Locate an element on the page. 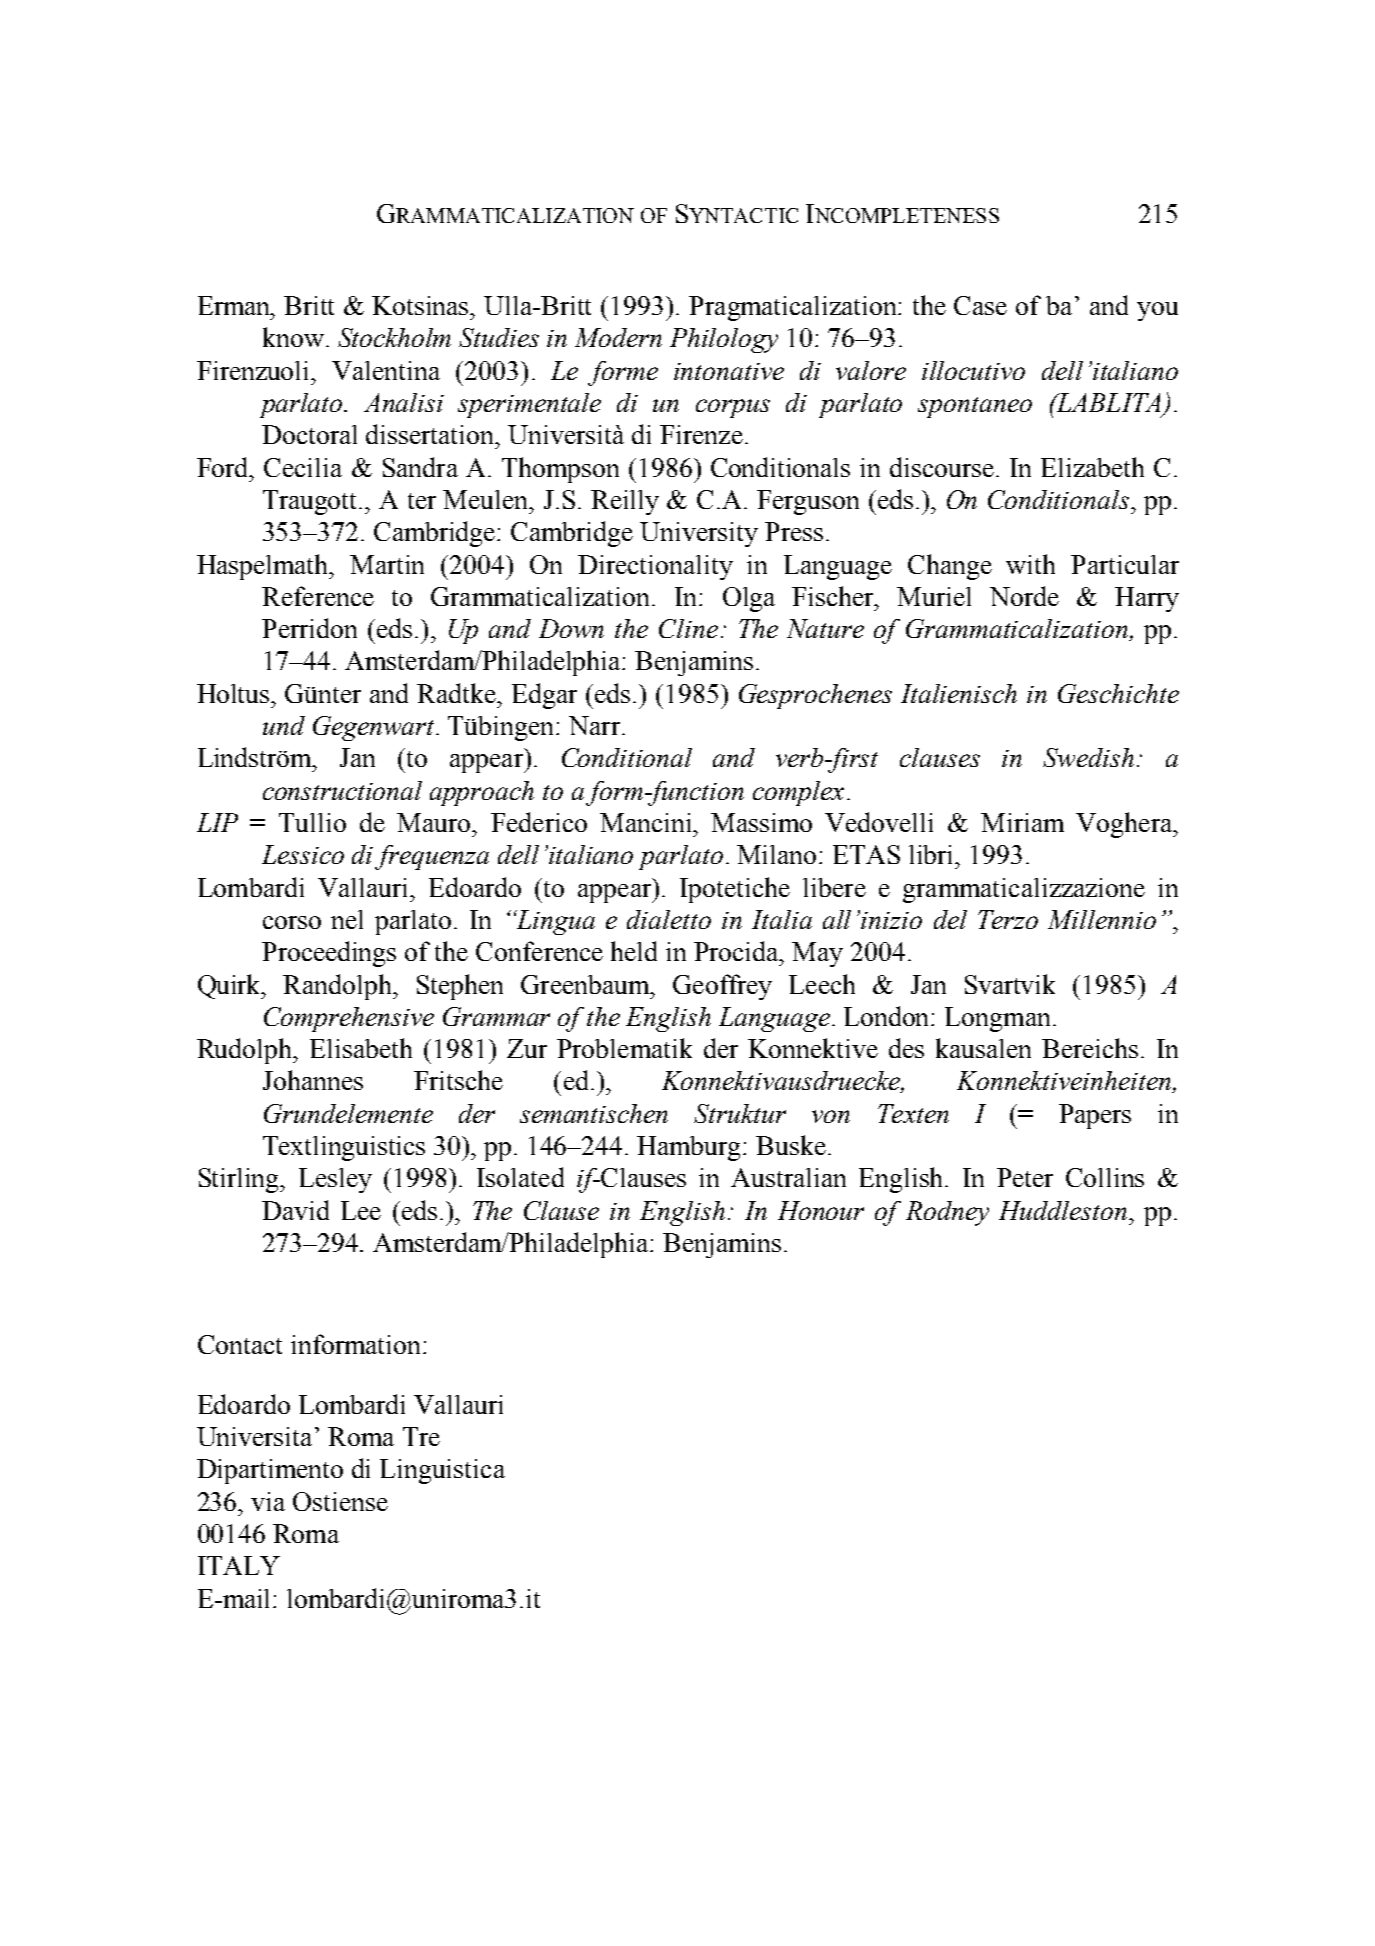 The width and height of the document is (1375, 1946). Reference is located at coordinates (318, 596).
